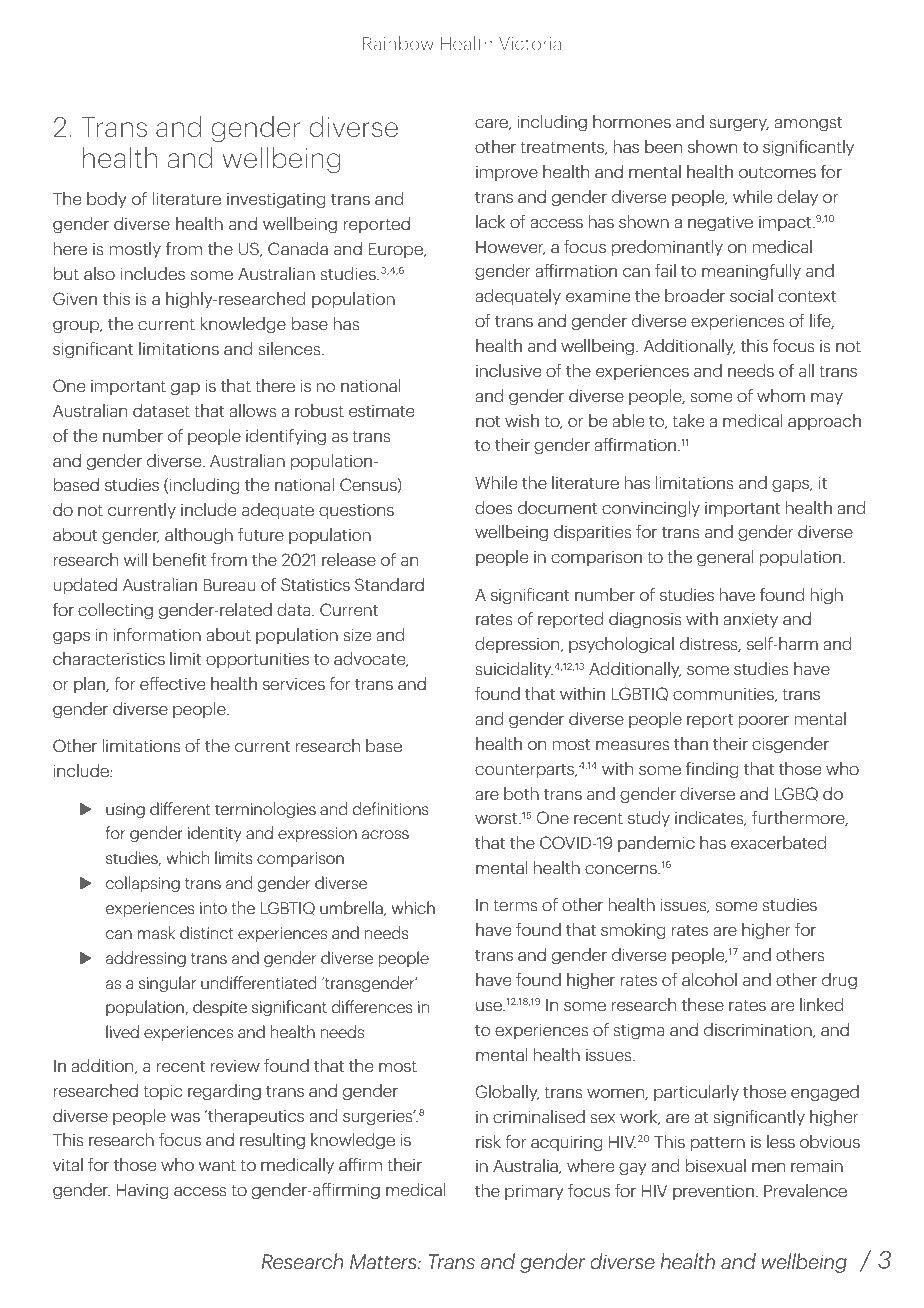 This image has height=1308, width=924. Describe the element at coordinates (508, 370) in the image. I see `inclusive` at that location.
